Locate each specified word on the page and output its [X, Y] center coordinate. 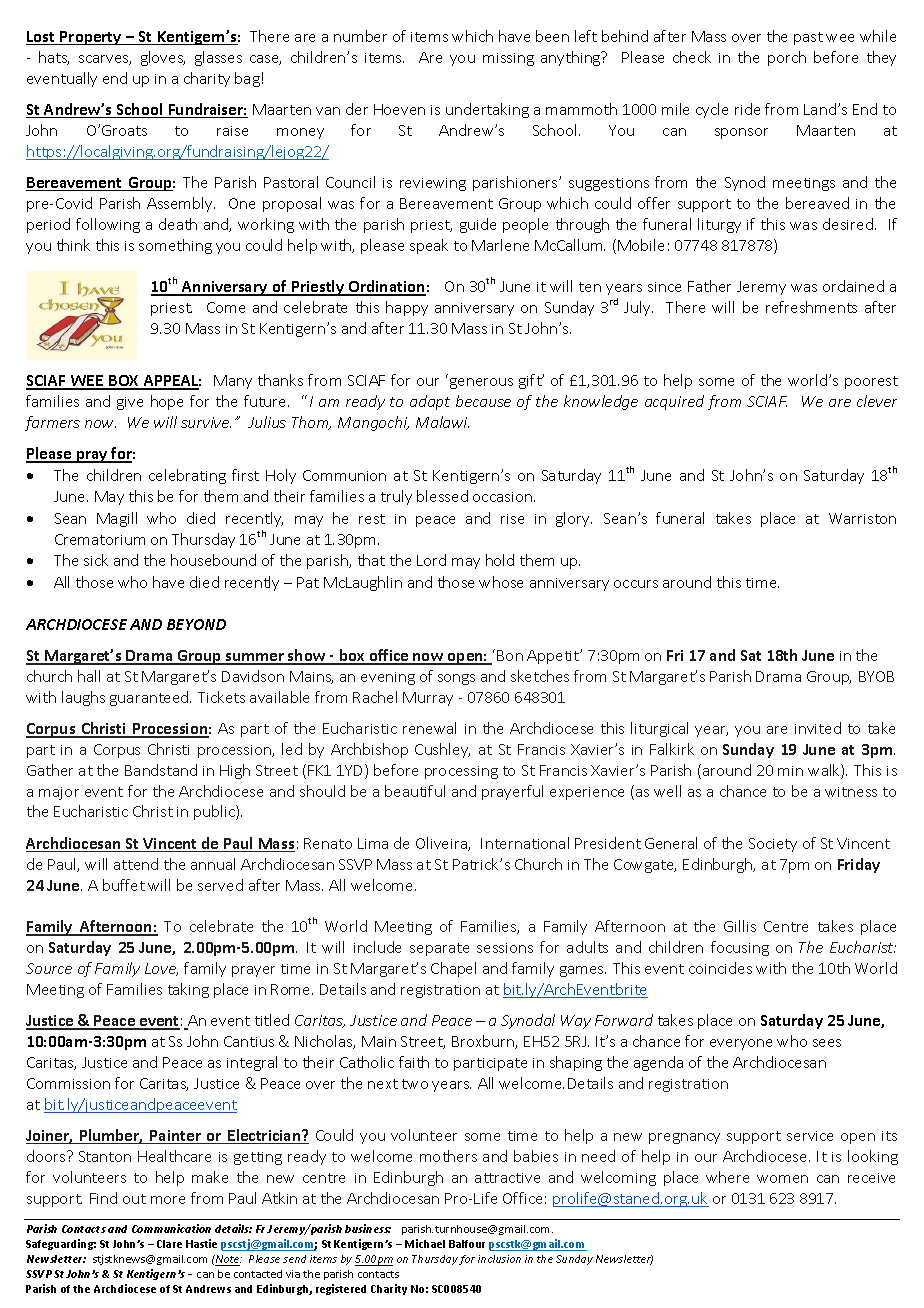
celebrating [187, 476]
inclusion [499, 1259]
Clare [169, 1244]
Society [773, 845]
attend [136, 864]
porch [787, 58]
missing [508, 59]
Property [91, 38]
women [782, 1179]
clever [877, 401]
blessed [442, 496]
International [525, 843]
